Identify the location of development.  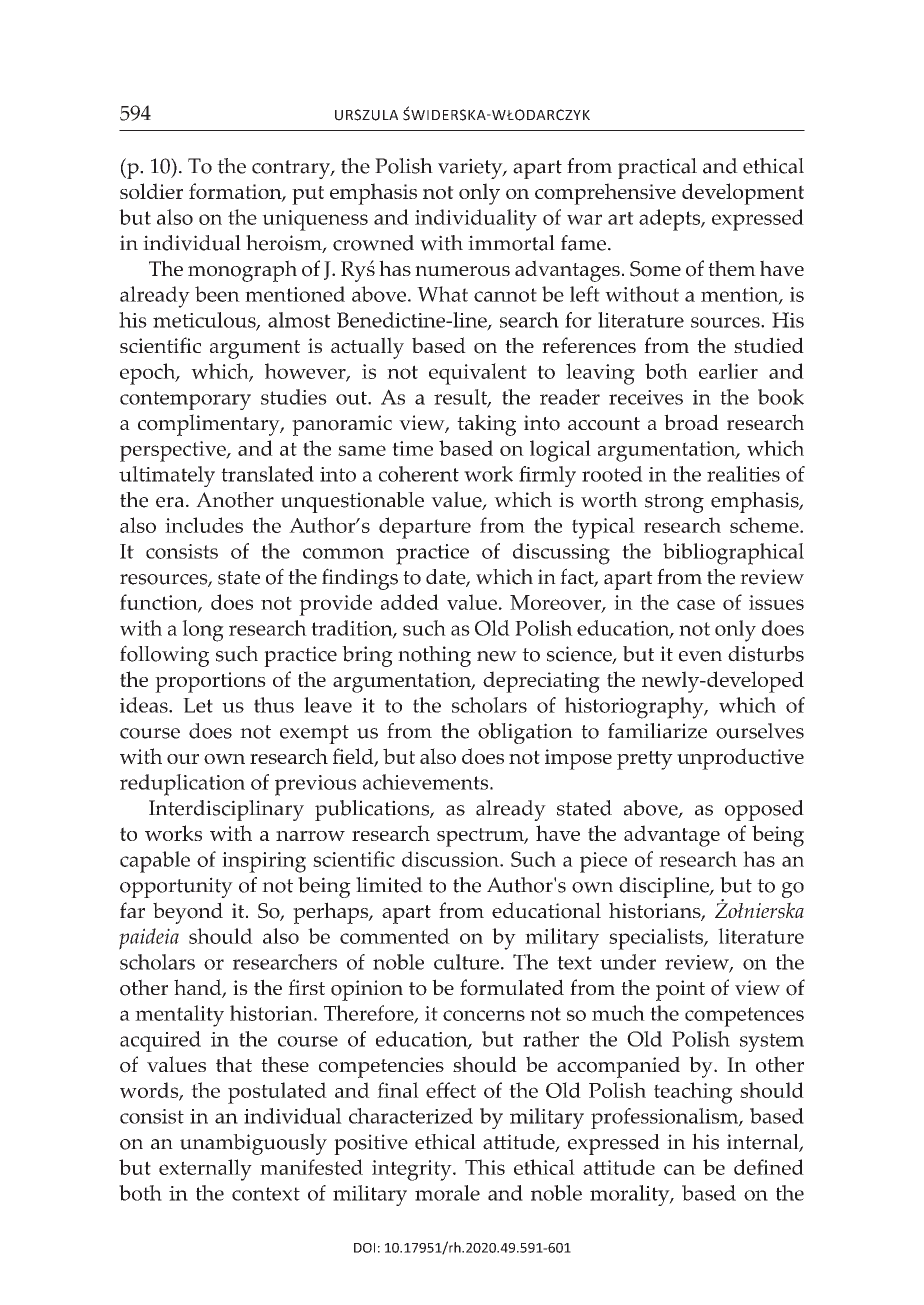
(743, 194).
